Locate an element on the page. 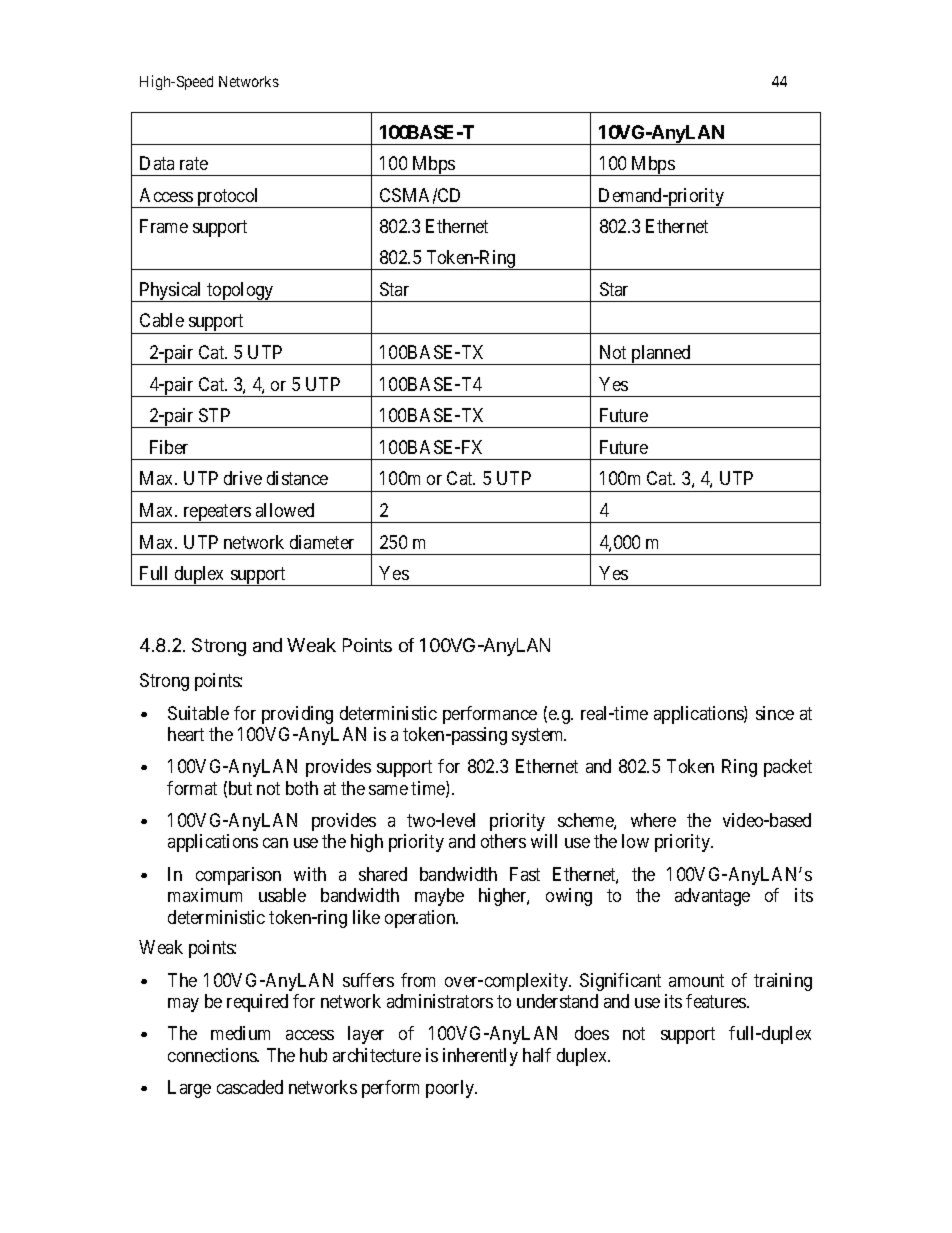  packet is located at coordinates (788, 768).
